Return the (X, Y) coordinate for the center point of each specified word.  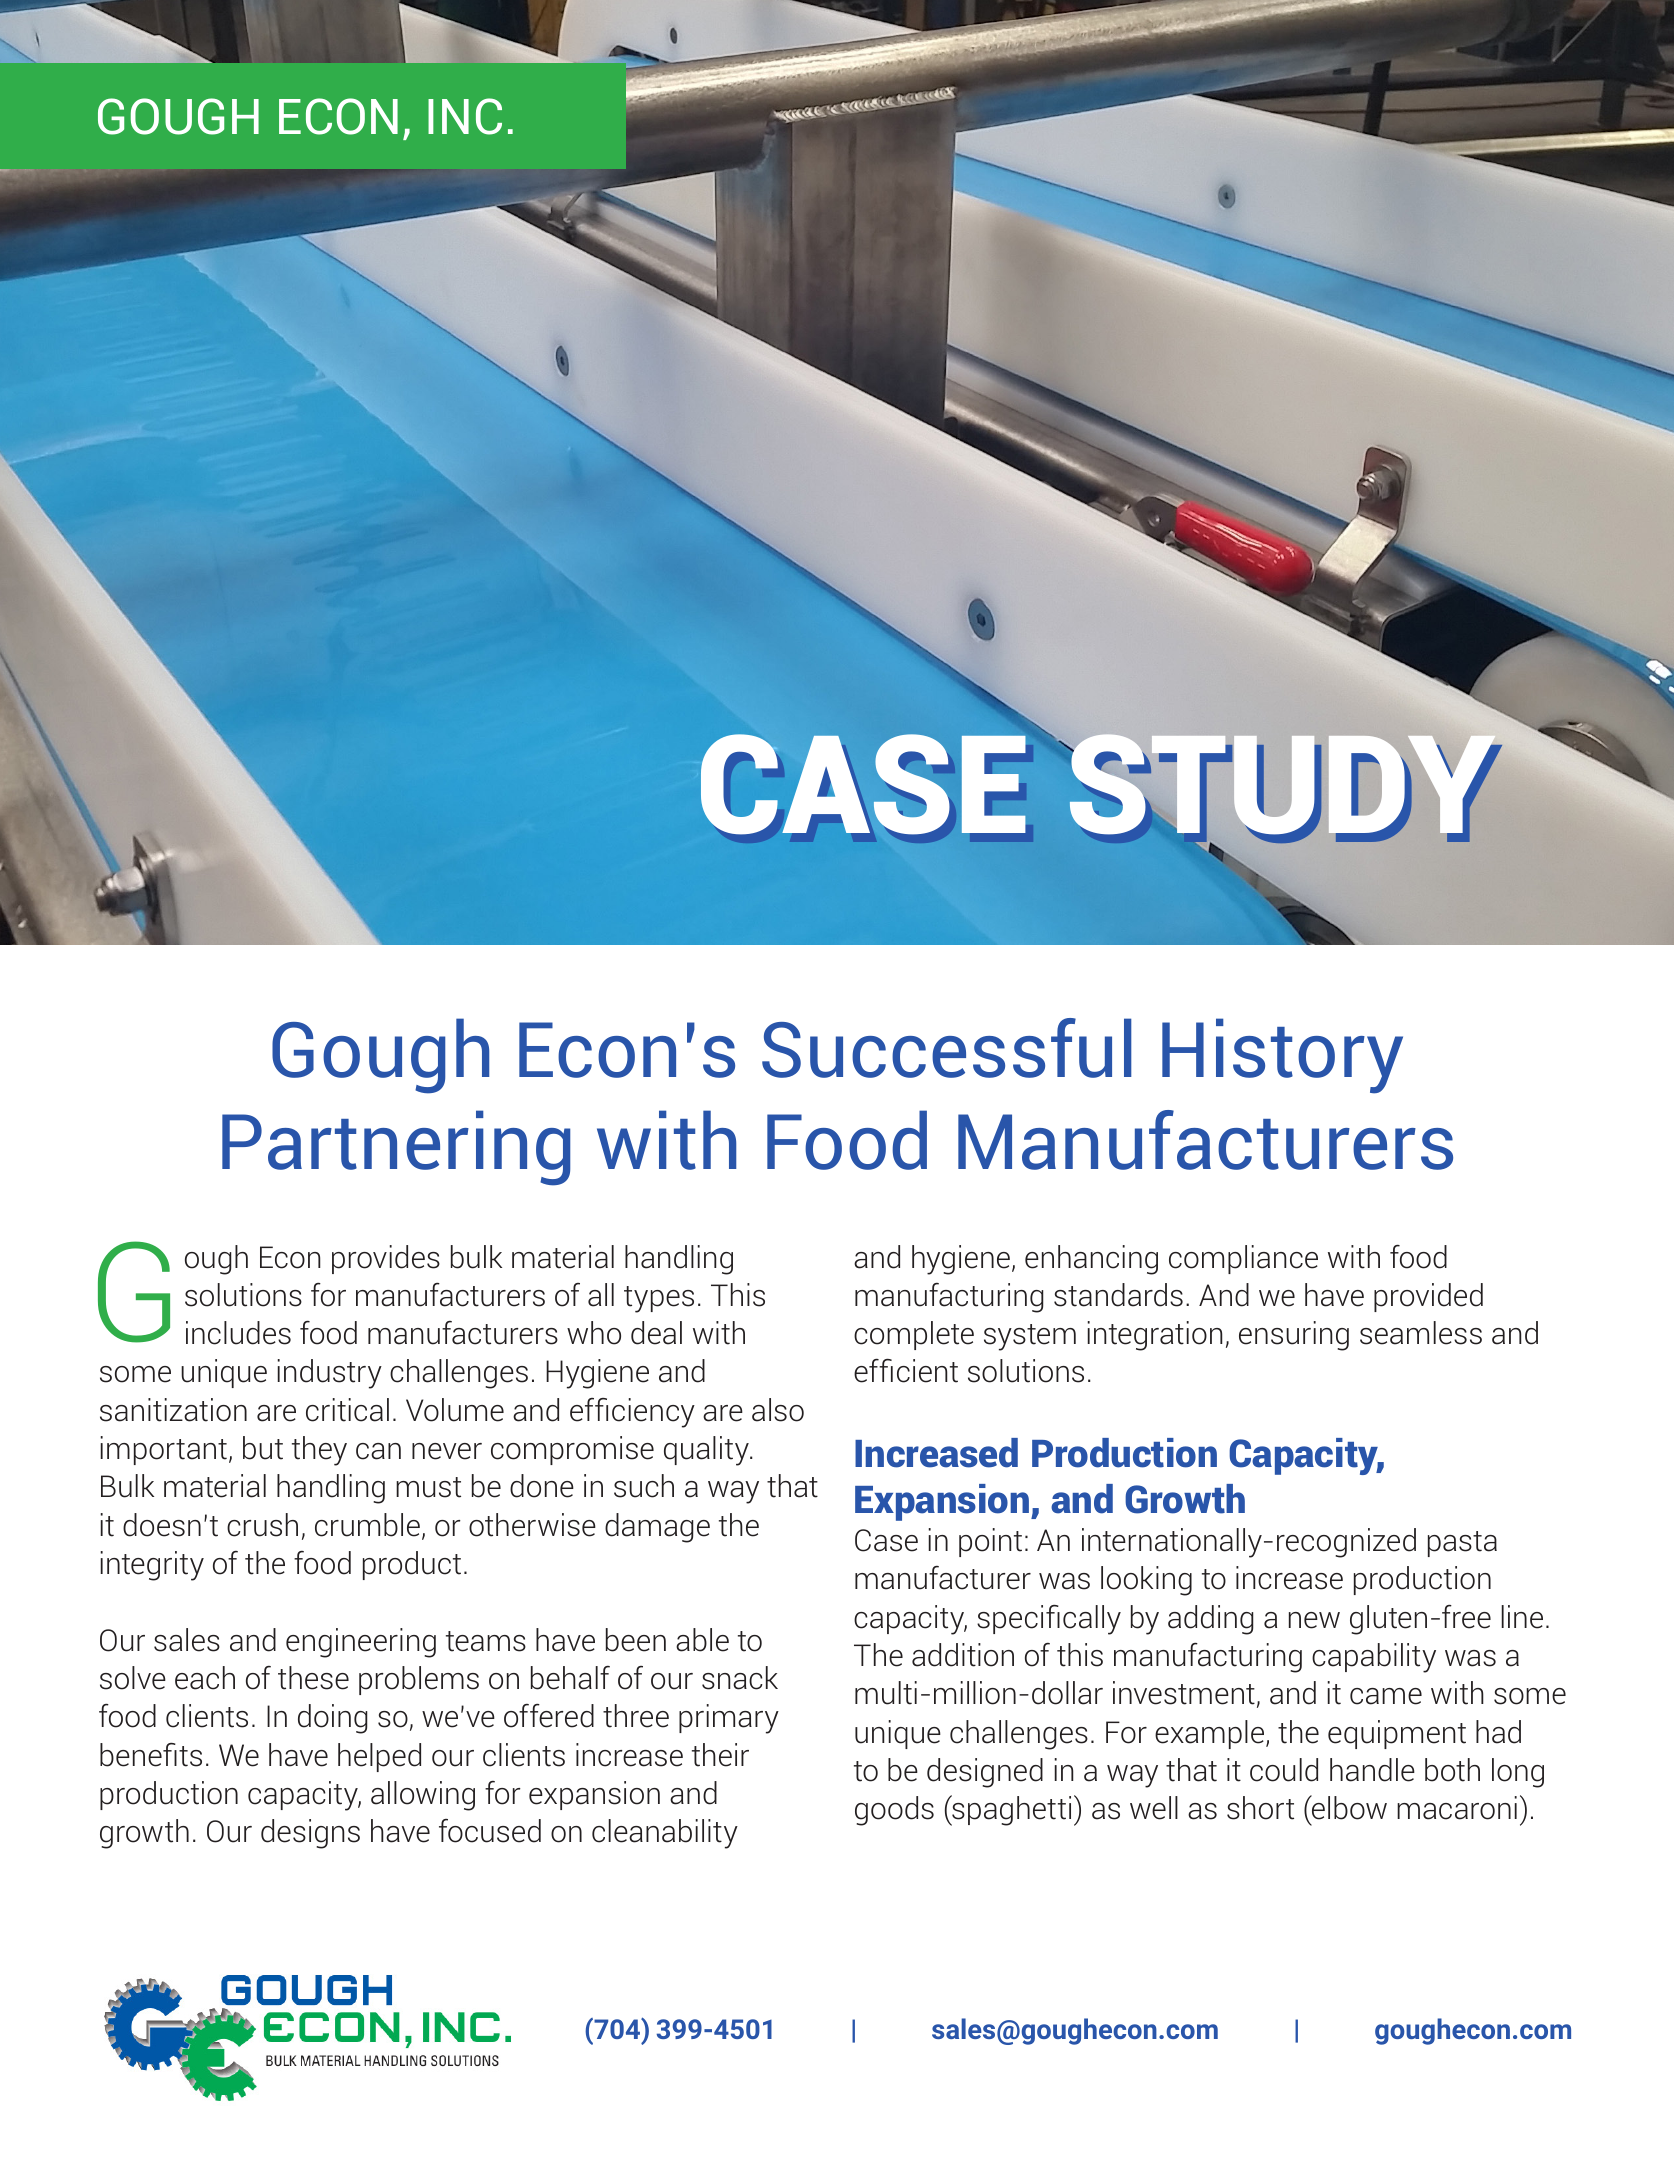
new (1314, 1620)
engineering (361, 1643)
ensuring (1294, 1336)
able (702, 1640)
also (778, 1410)
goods (894, 1811)
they (319, 1451)
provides (386, 1259)
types (659, 1299)
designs (310, 1834)
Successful (947, 1048)
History (1282, 1056)
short (1260, 1808)
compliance (1243, 1259)
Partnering (396, 1148)
